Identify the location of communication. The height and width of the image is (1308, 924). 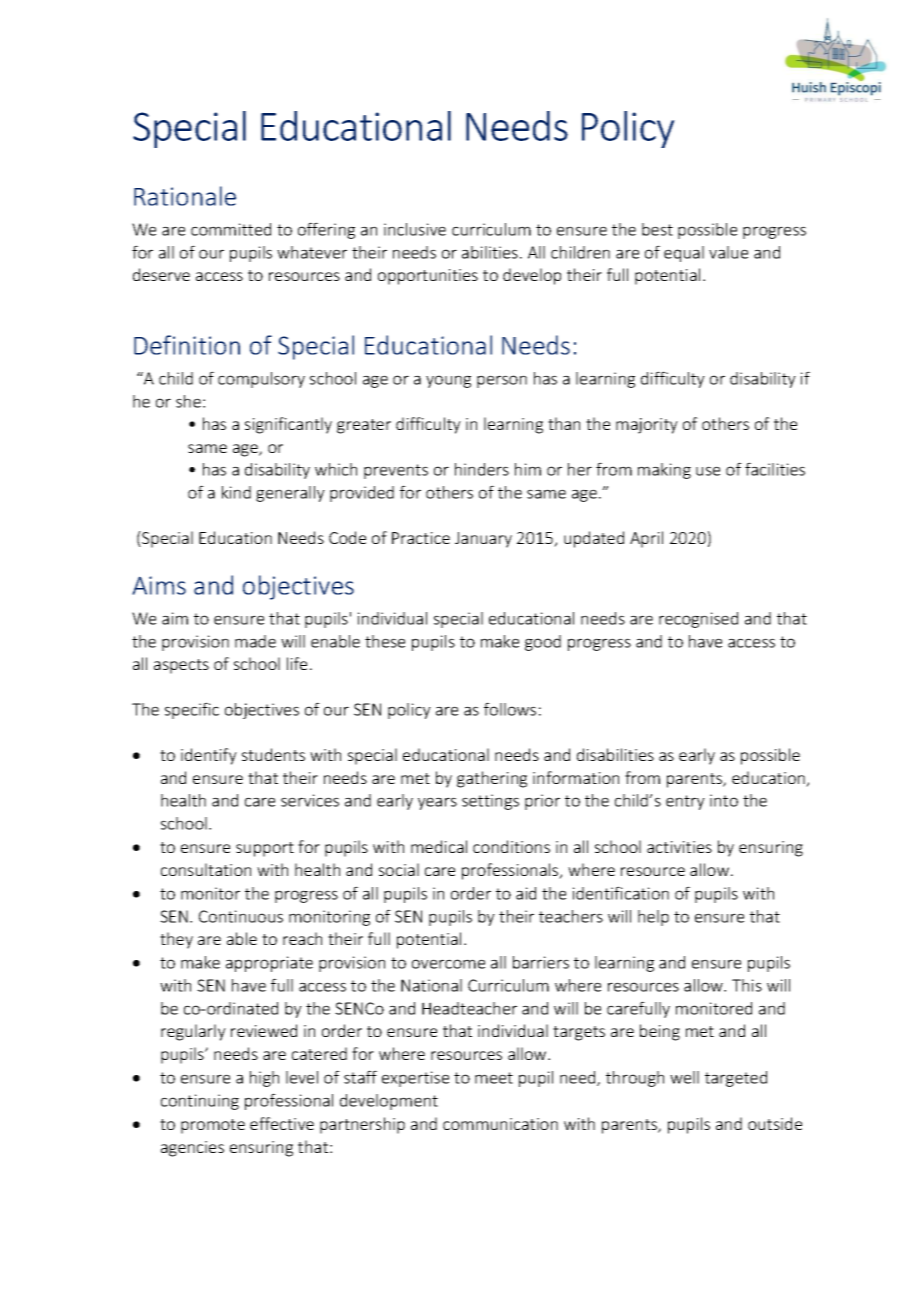
(500, 1124).
